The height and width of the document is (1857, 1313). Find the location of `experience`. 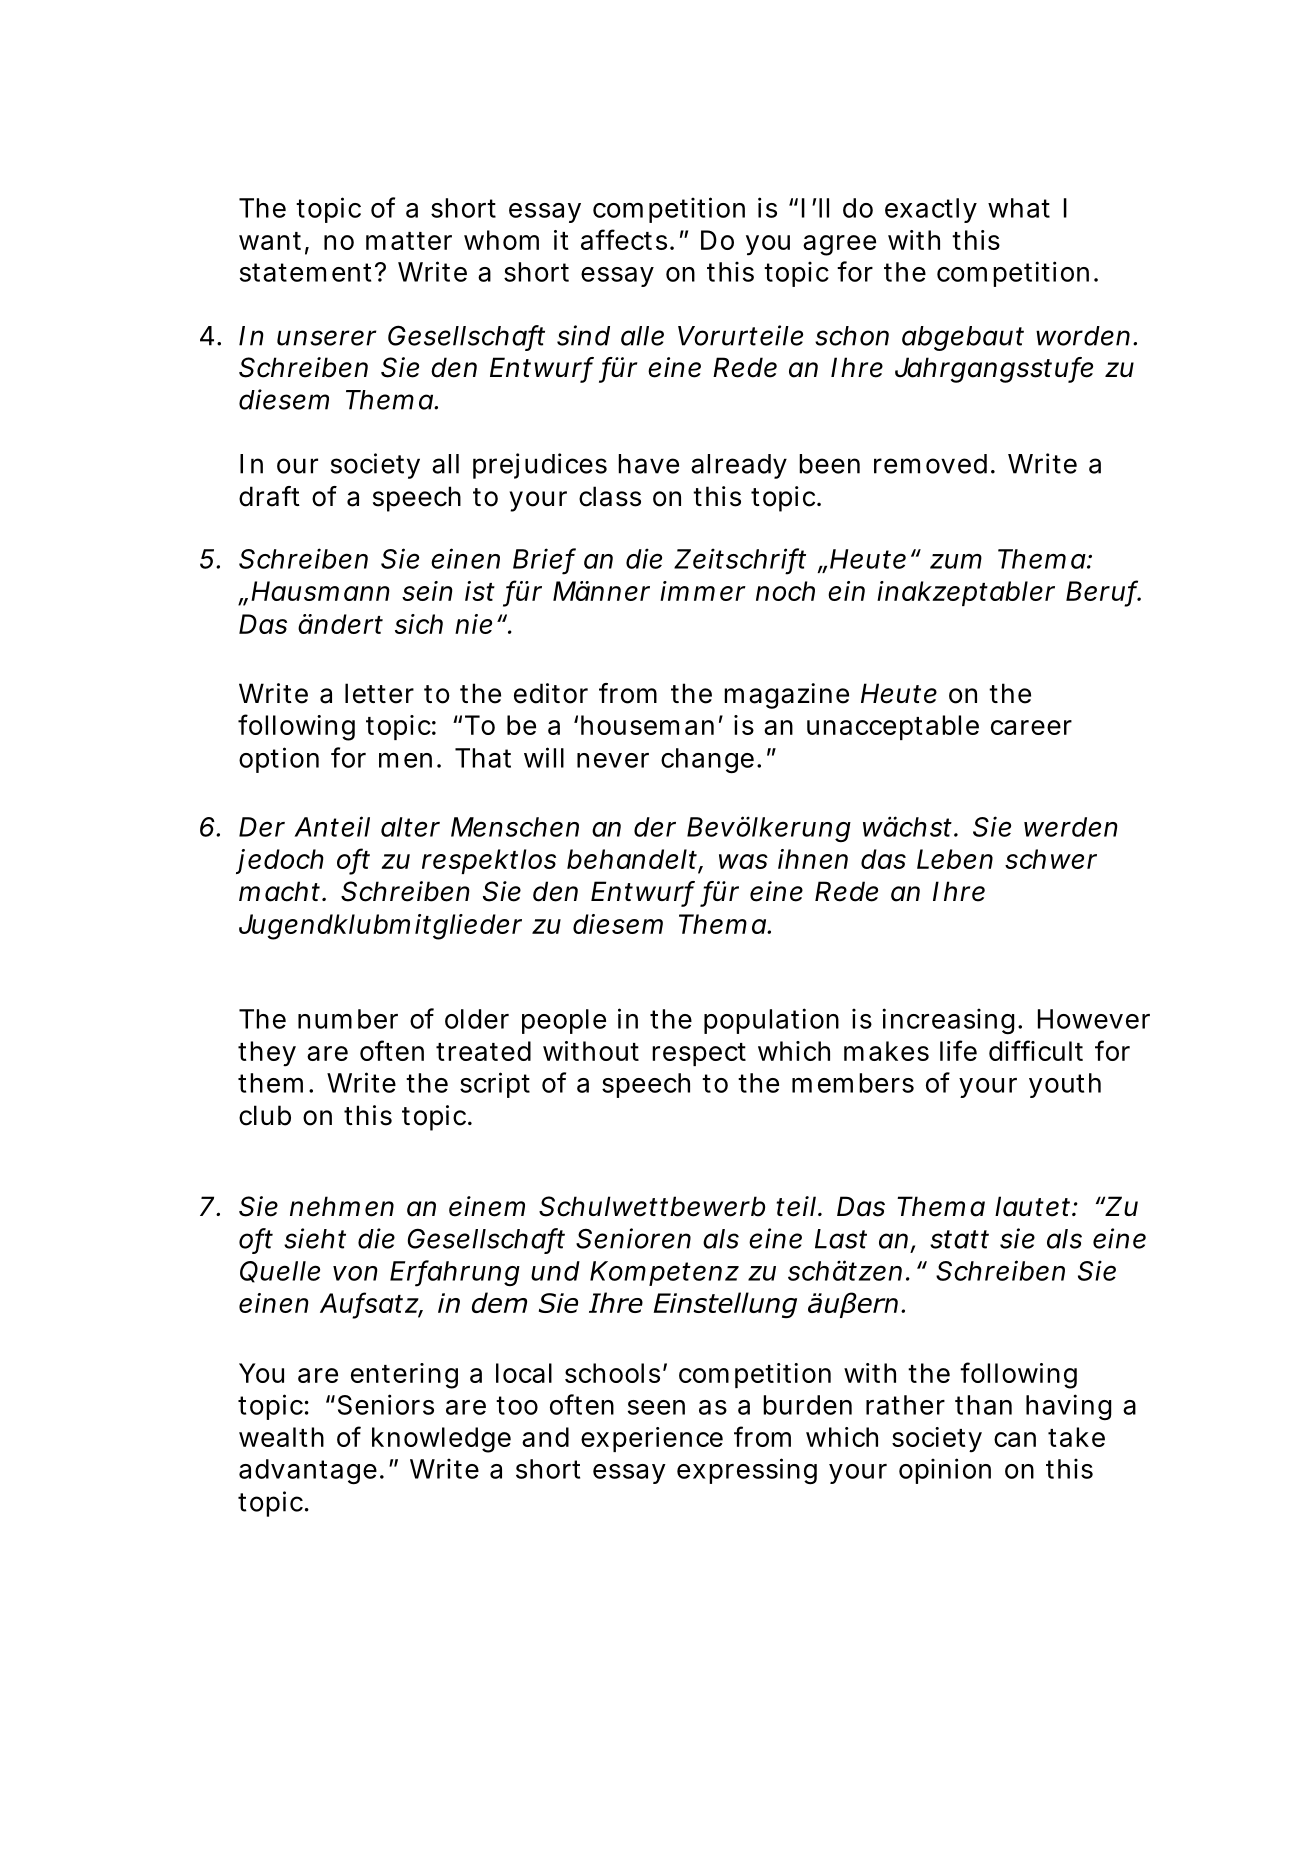

experience is located at coordinates (652, 1439).
